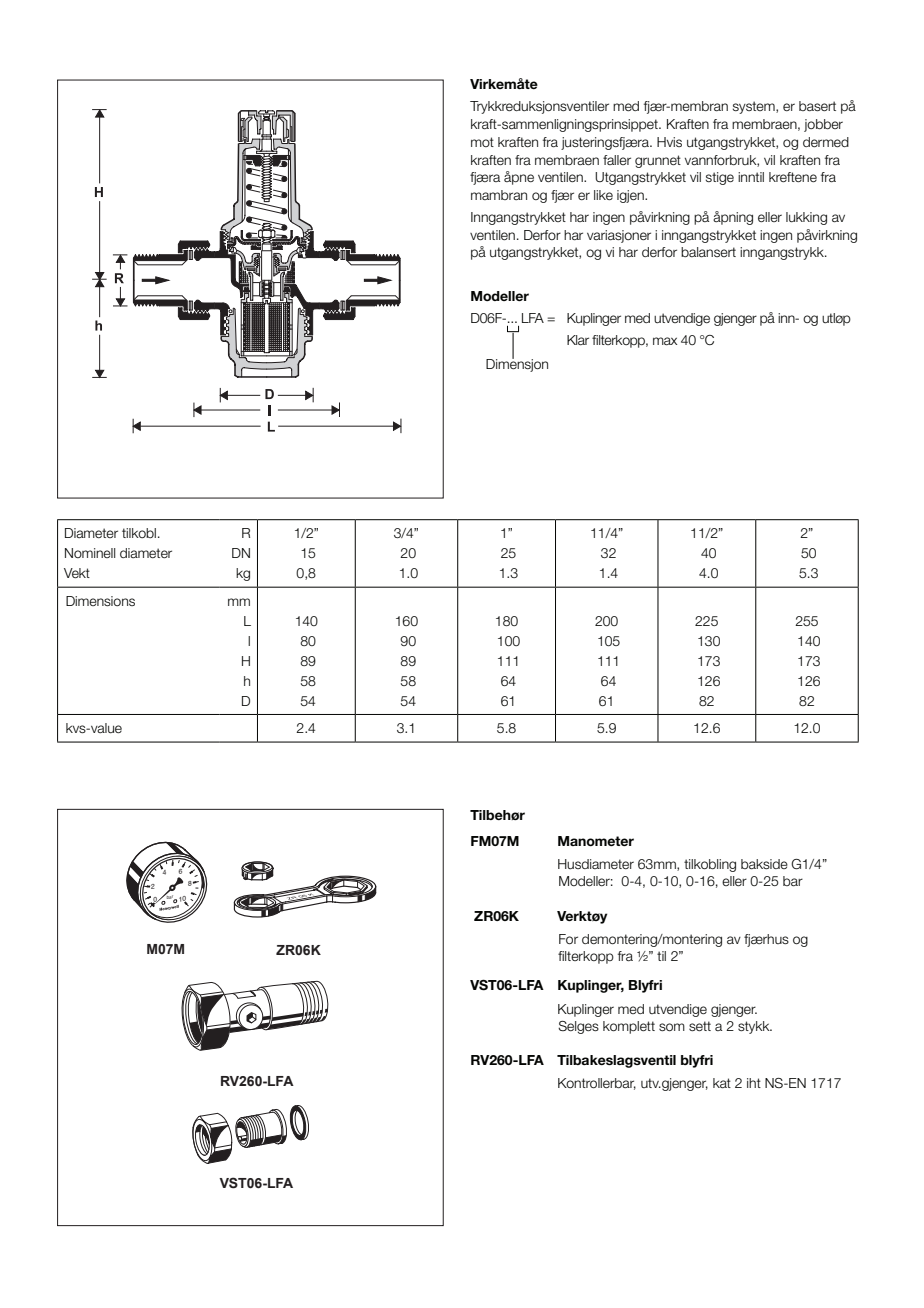 The width and height of the image is (924, 1308). I want to click on jobber, so click(823, 125).
